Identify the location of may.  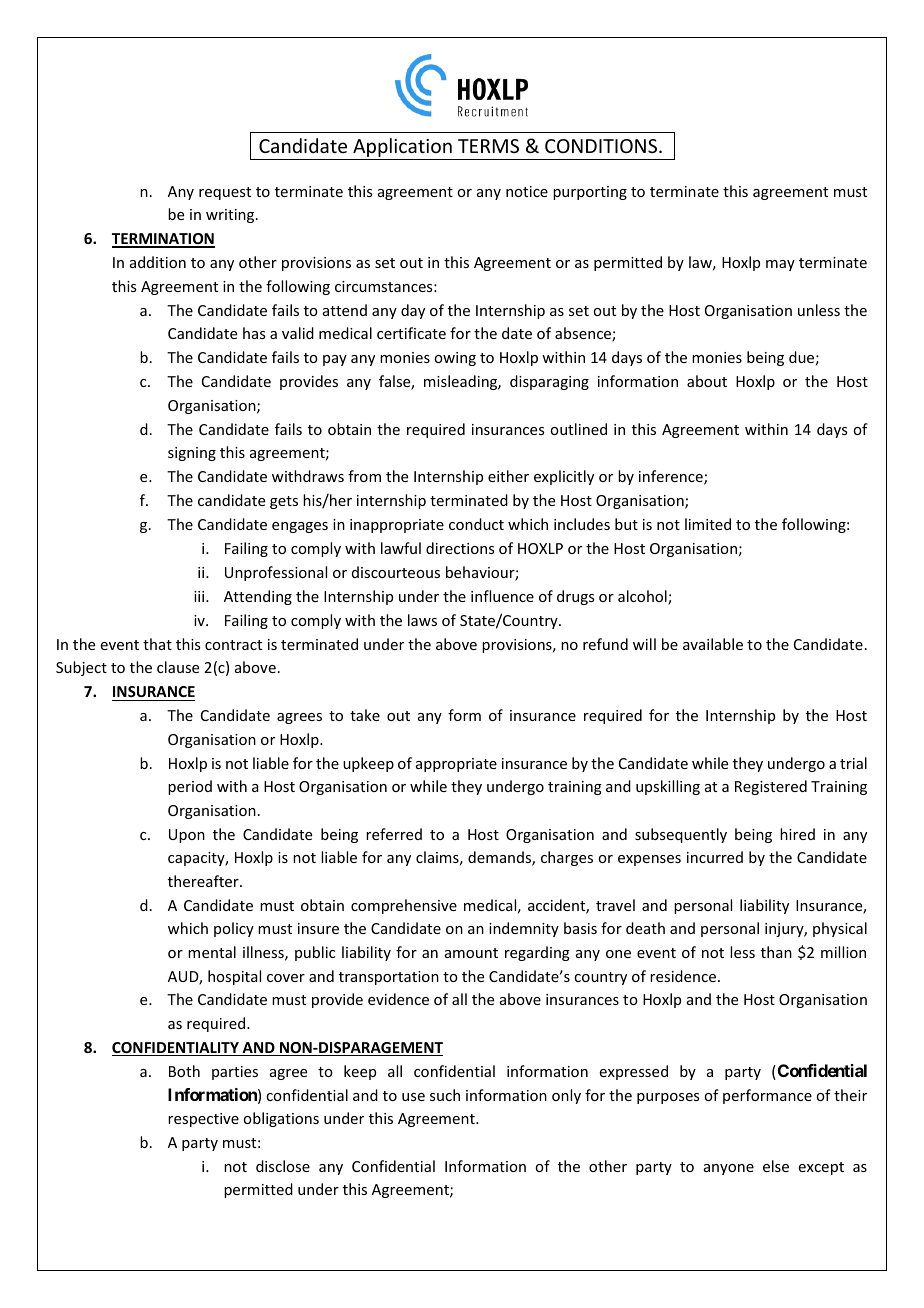
(780, 265).
